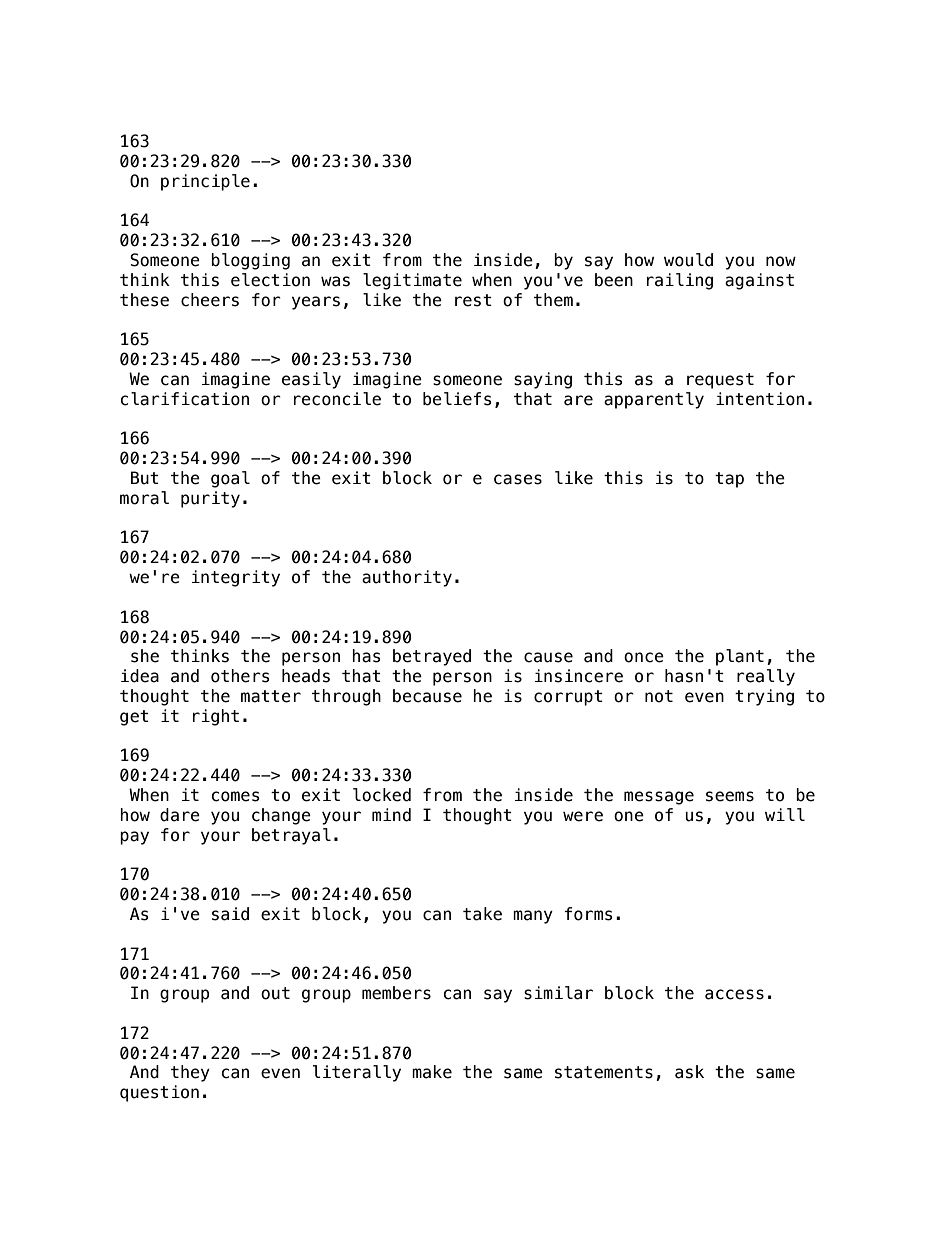  I want to click on they, so click(190, 1073).
